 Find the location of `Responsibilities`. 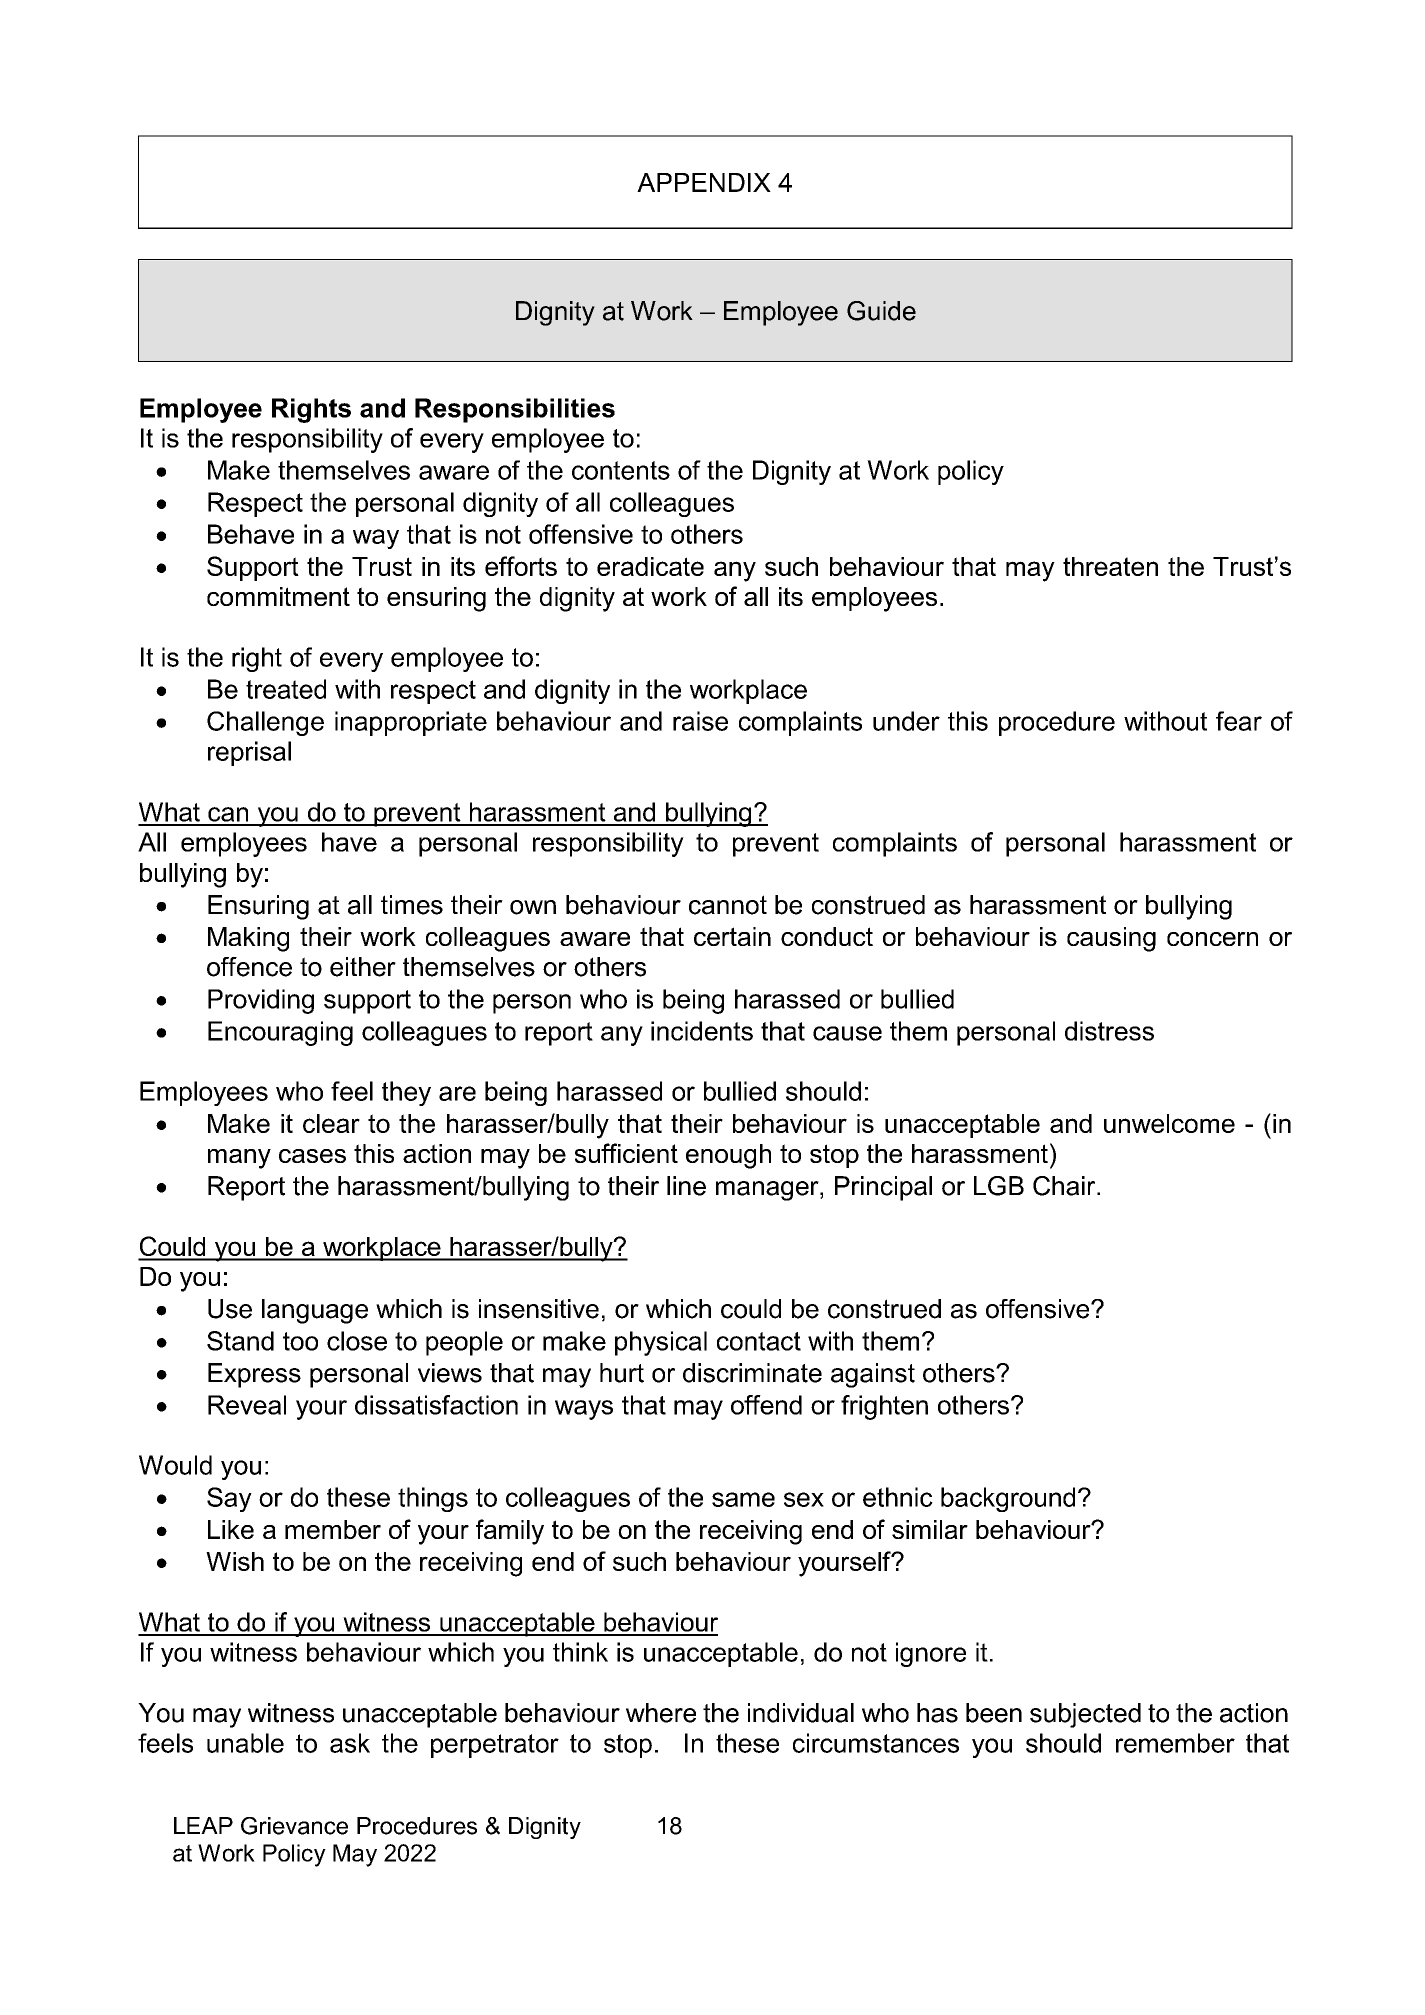

Responsibilities is located at coordinates (515, 410).
